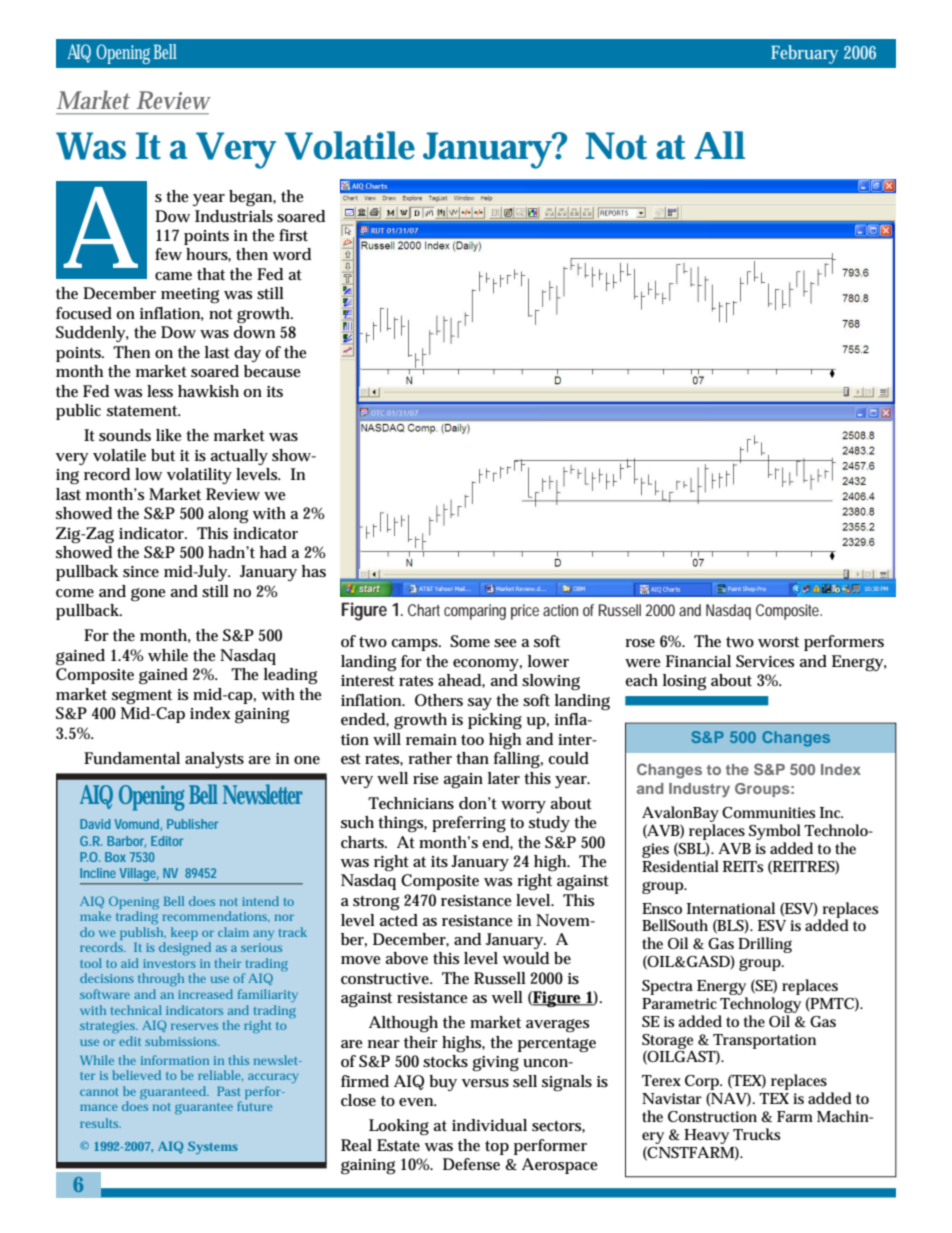  Describe the element at coordinates (213, 1147) in the image. I see `Systems` at that location.
